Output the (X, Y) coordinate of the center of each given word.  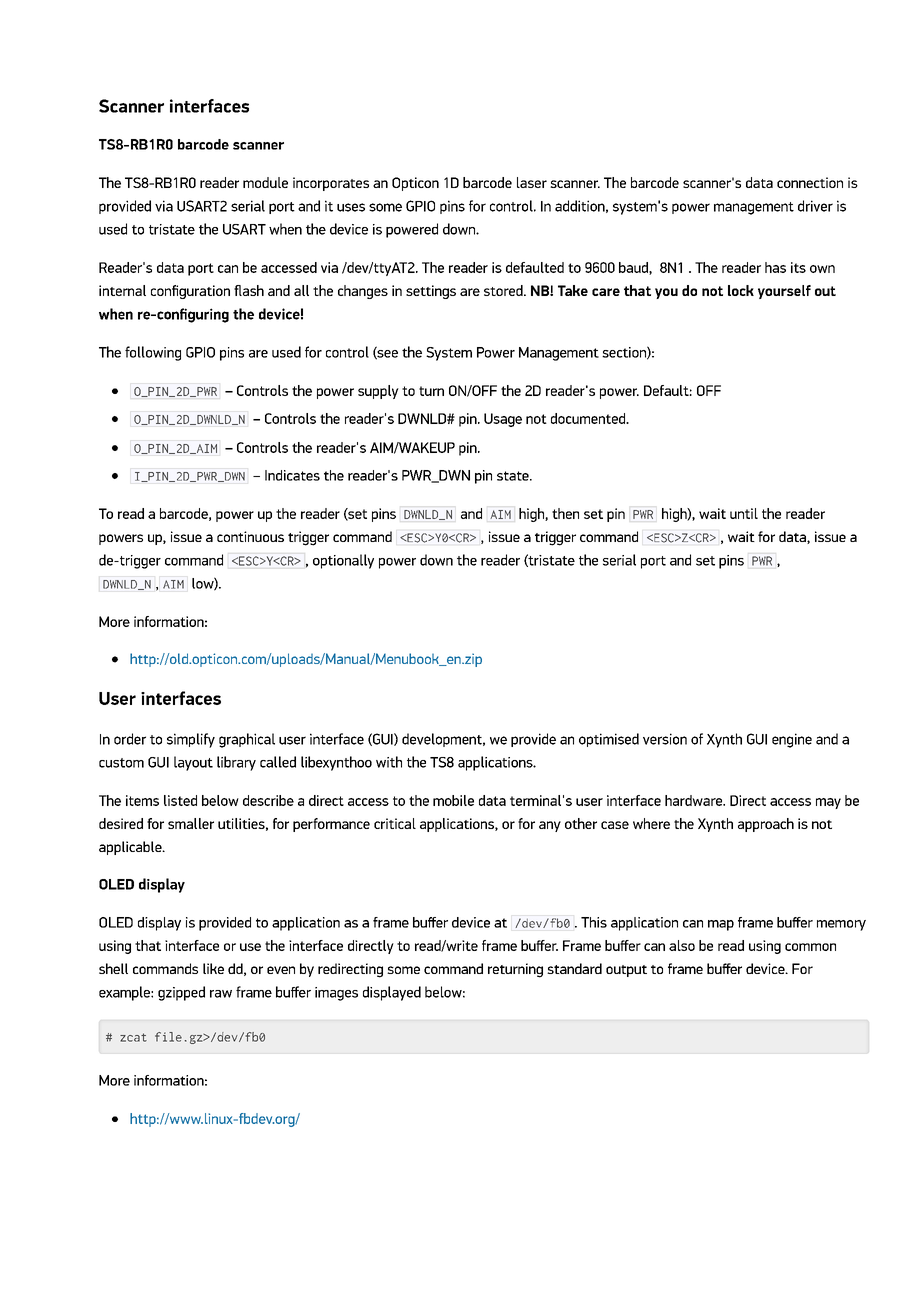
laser (532, 182)
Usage (503, 420)
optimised (609, 740)
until (744, 513)
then (565, 513)
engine (792, 740)
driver (815, 206)
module (265, 182)
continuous (250, 536)
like (213, 968)
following (153, 353)
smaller (191, 823)
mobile (453, 800)
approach (766, 825)
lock (741, 290)
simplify (191, 740)
